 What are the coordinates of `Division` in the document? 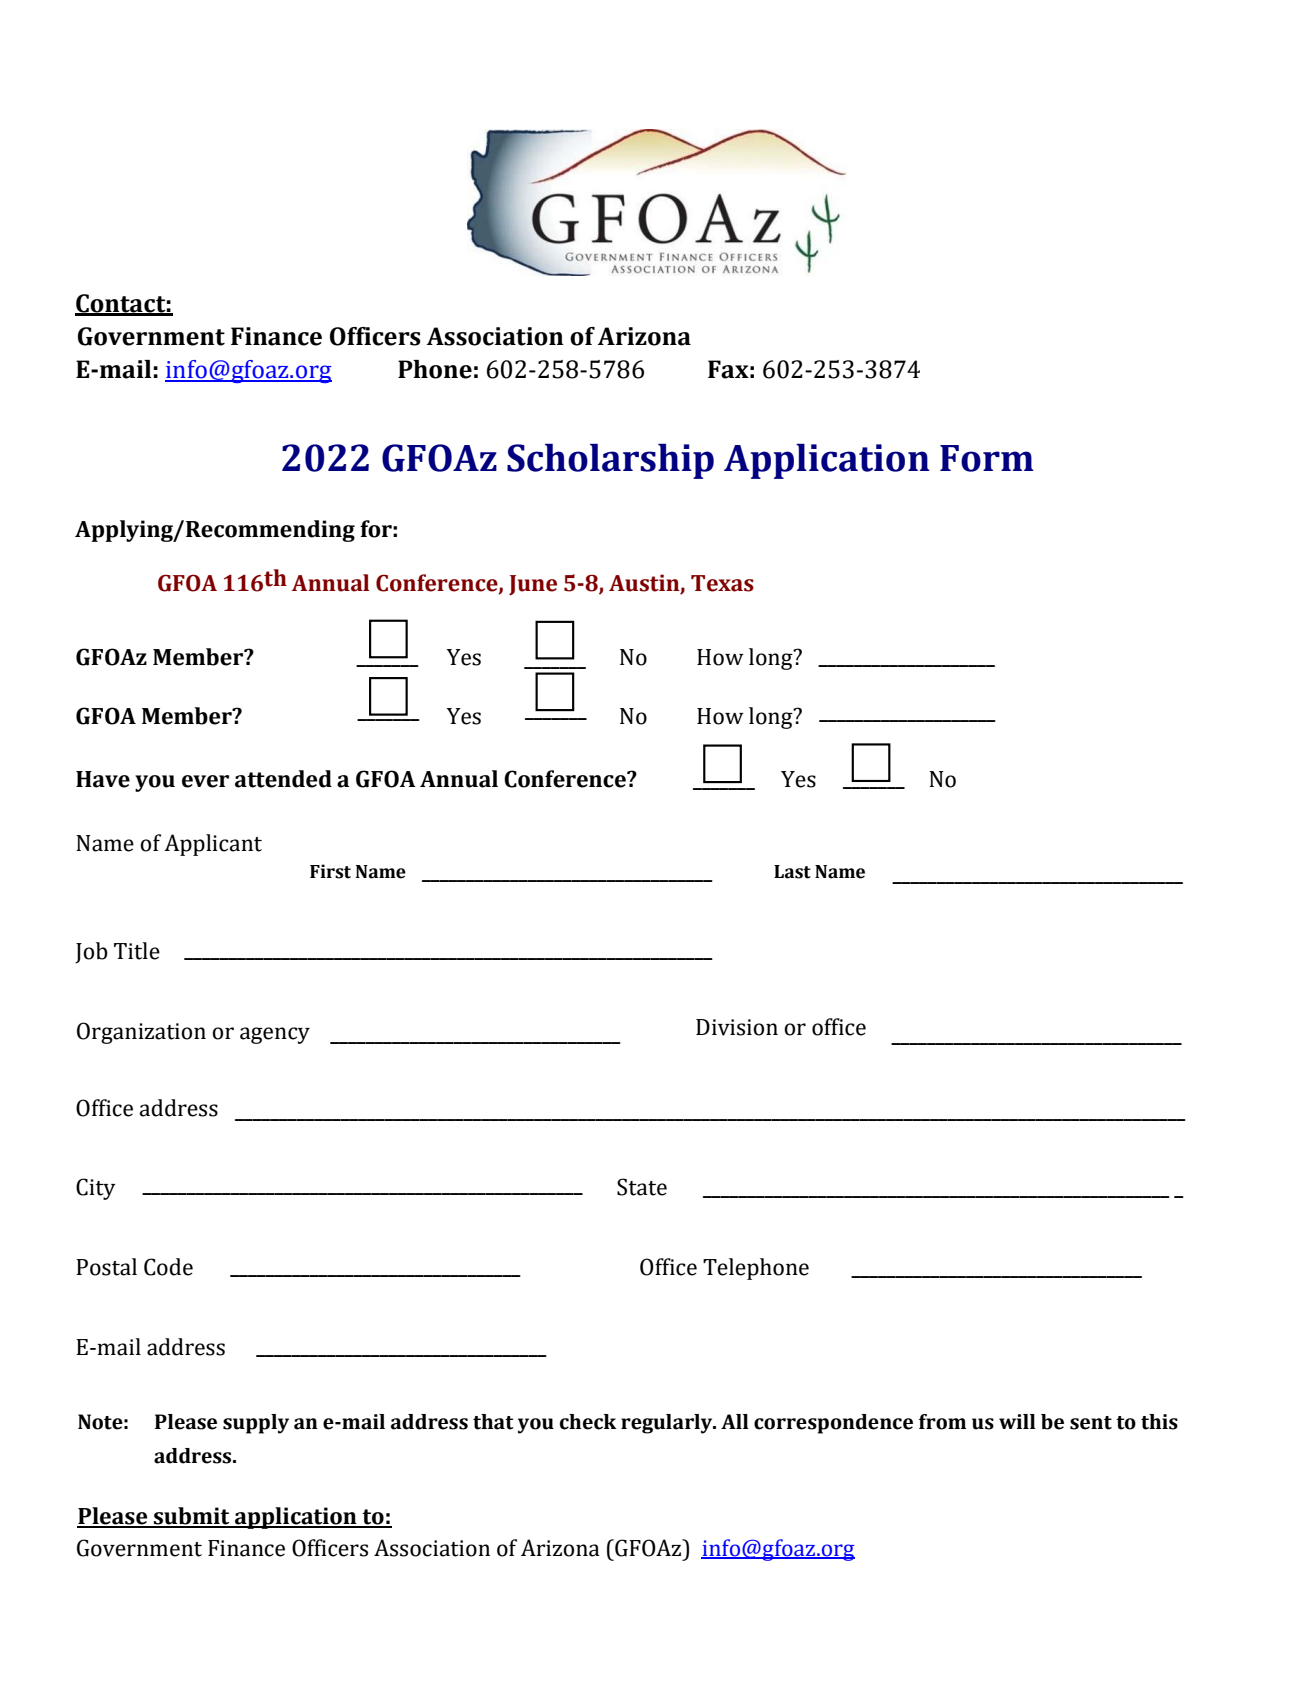 It's located at (737, 1027).
